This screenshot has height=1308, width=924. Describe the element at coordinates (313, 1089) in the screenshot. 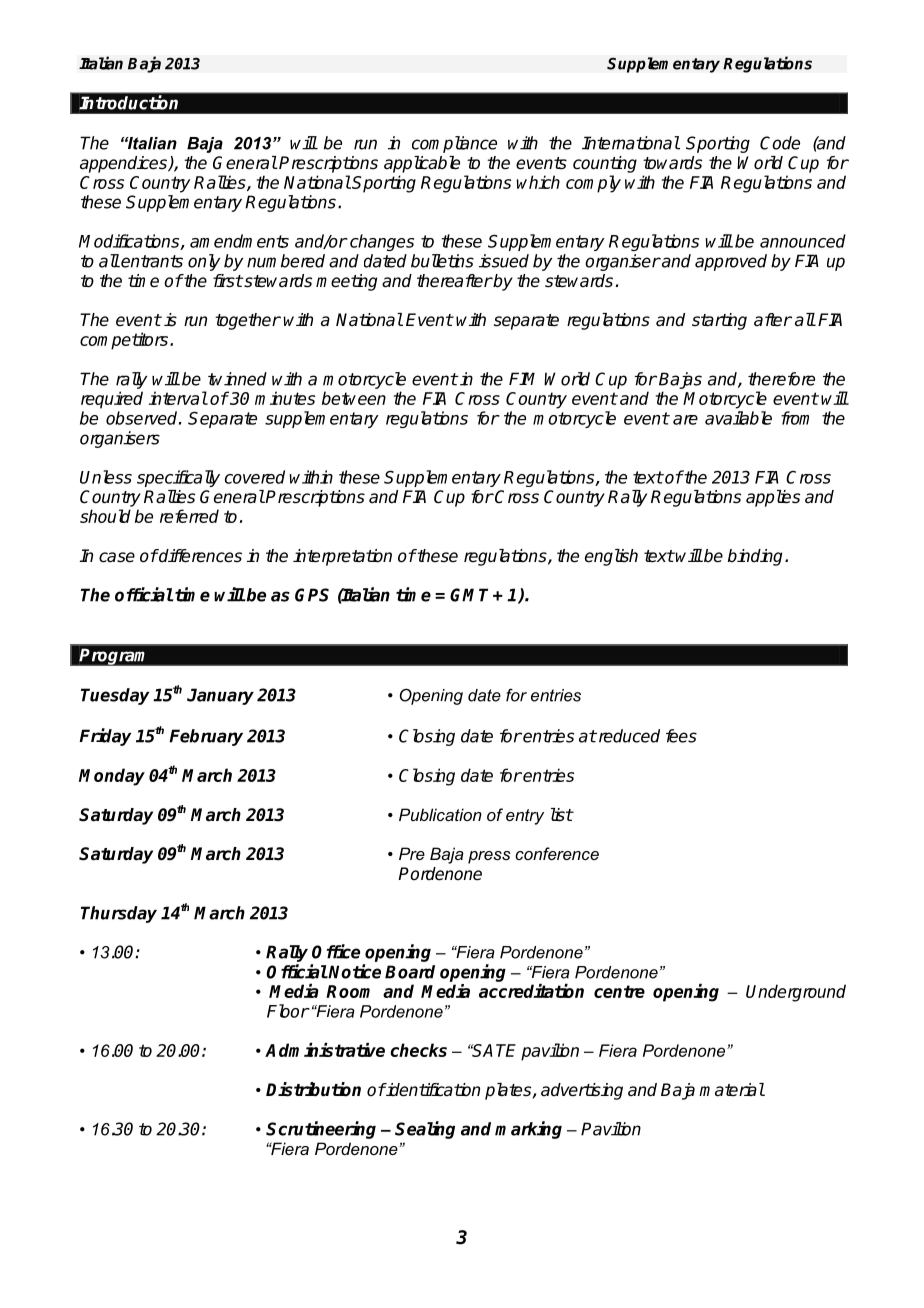

I see `Distribution` at that location.
